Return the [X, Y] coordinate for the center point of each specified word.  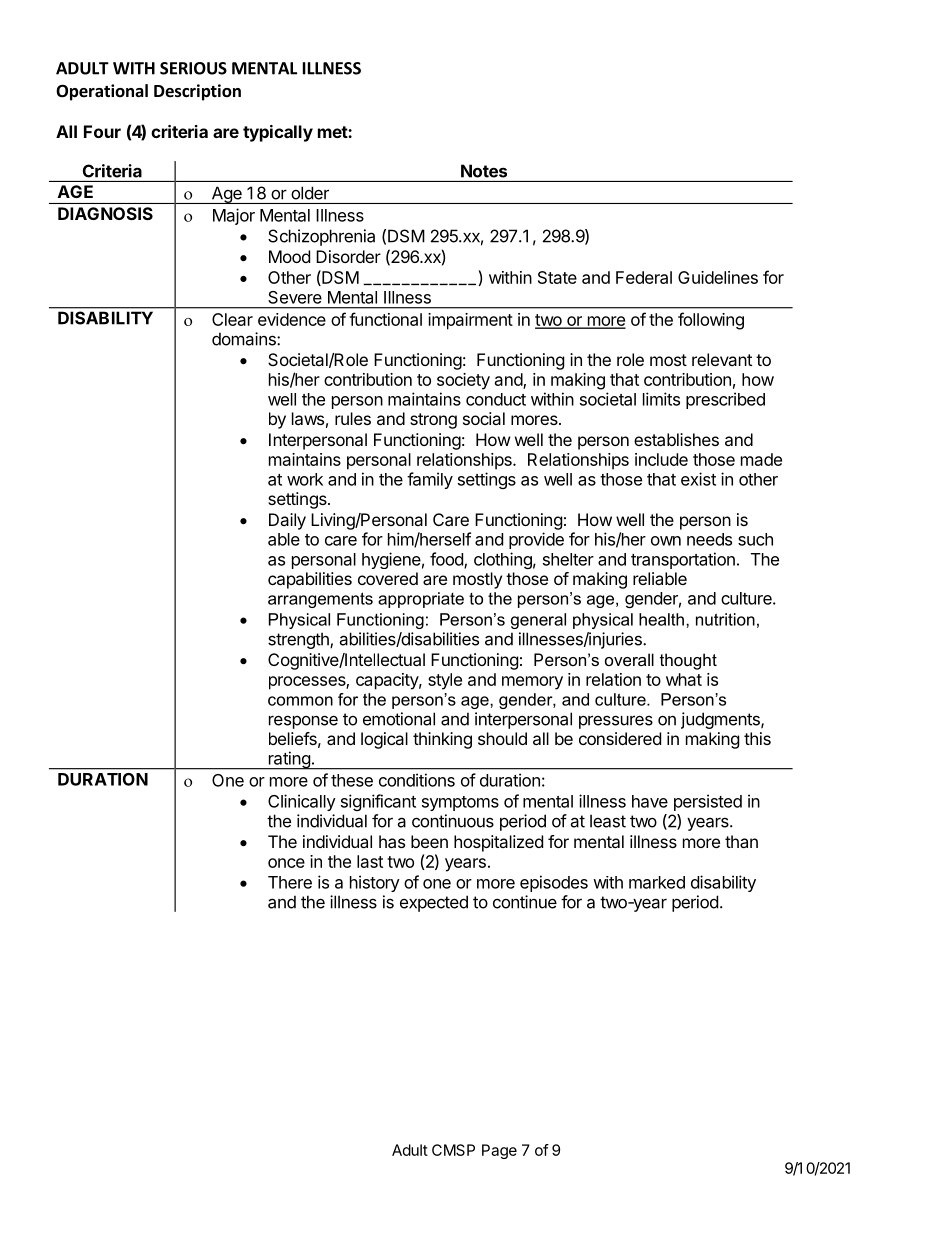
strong [433, 421]
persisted [708, 802]
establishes [676, 439]
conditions [417, 780]
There [290, 882]
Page [499, 1151]
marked [657, 882]
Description [197, 92]
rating [289, 760]
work [305, 479]
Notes [484, 171]
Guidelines [718, 277]
